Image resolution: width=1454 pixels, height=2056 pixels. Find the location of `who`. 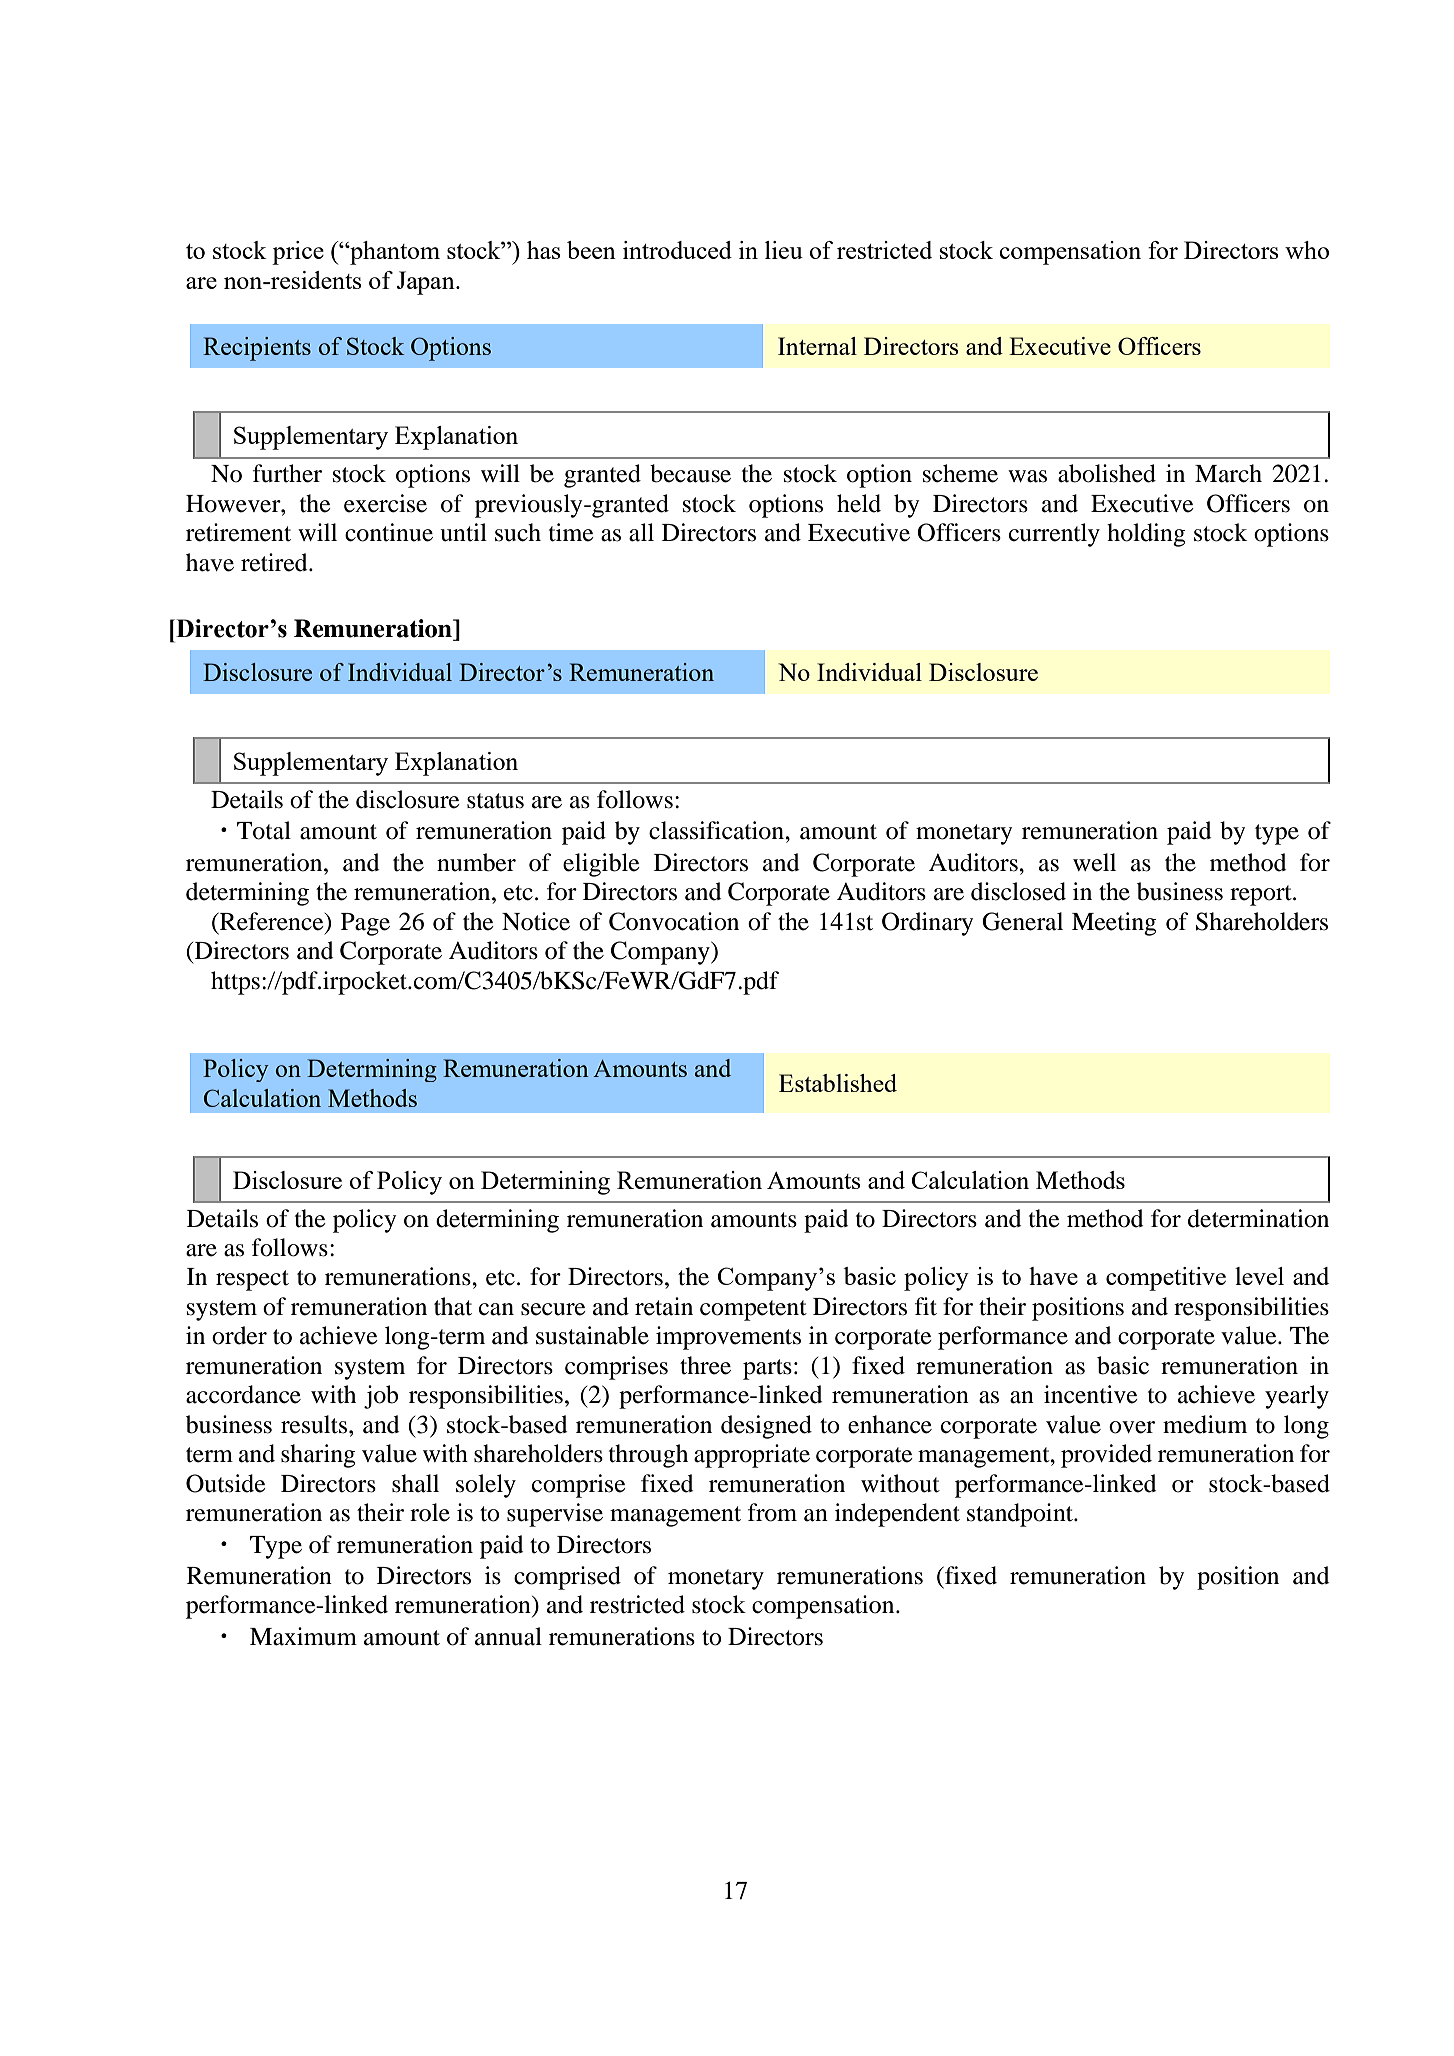

who is located at coordinates (1307, 250).
